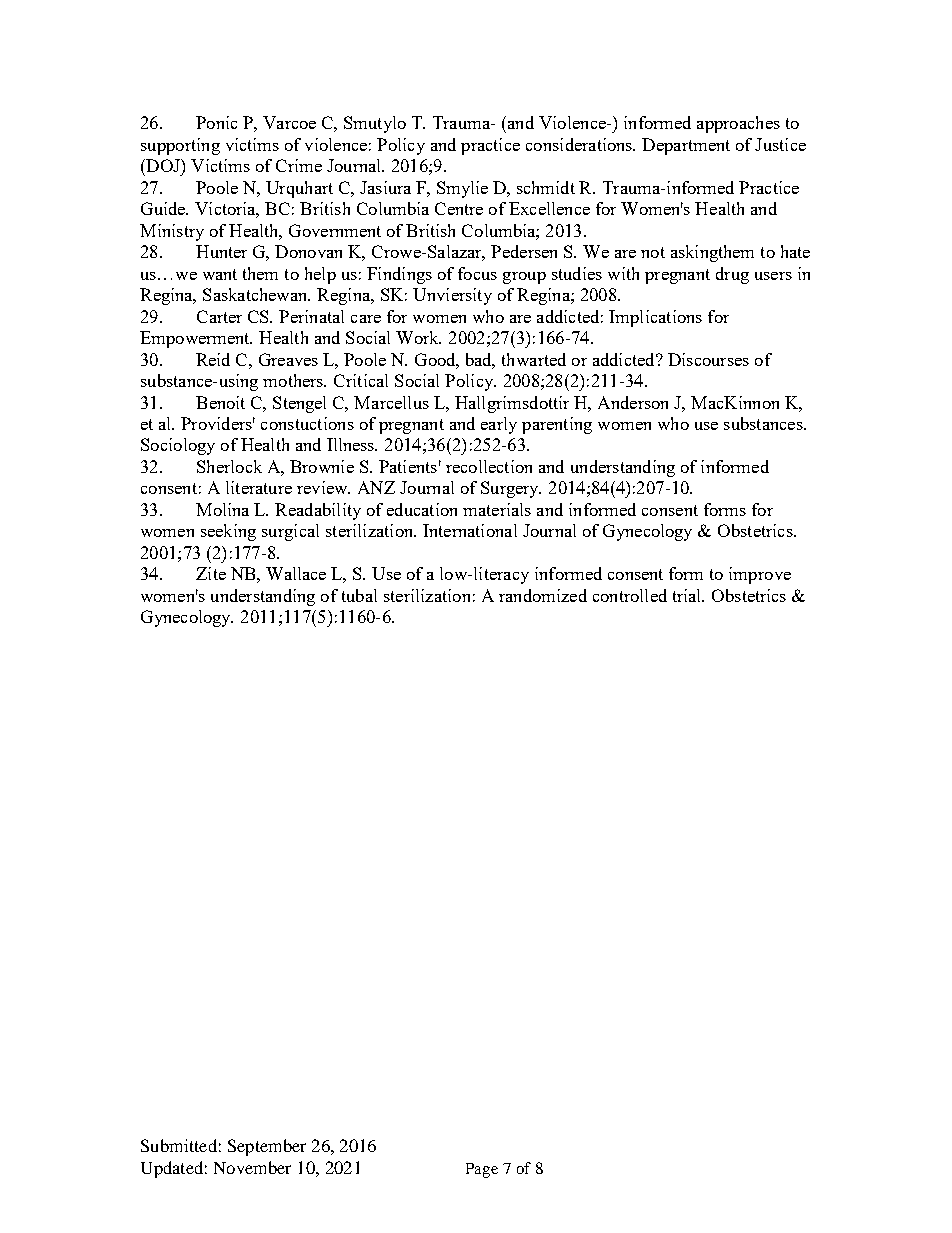 The image size is (952, 1233). What do you see at coordinates (688, 595) in the screenshot?
I see `trial` at bounding box center [688, 595].
